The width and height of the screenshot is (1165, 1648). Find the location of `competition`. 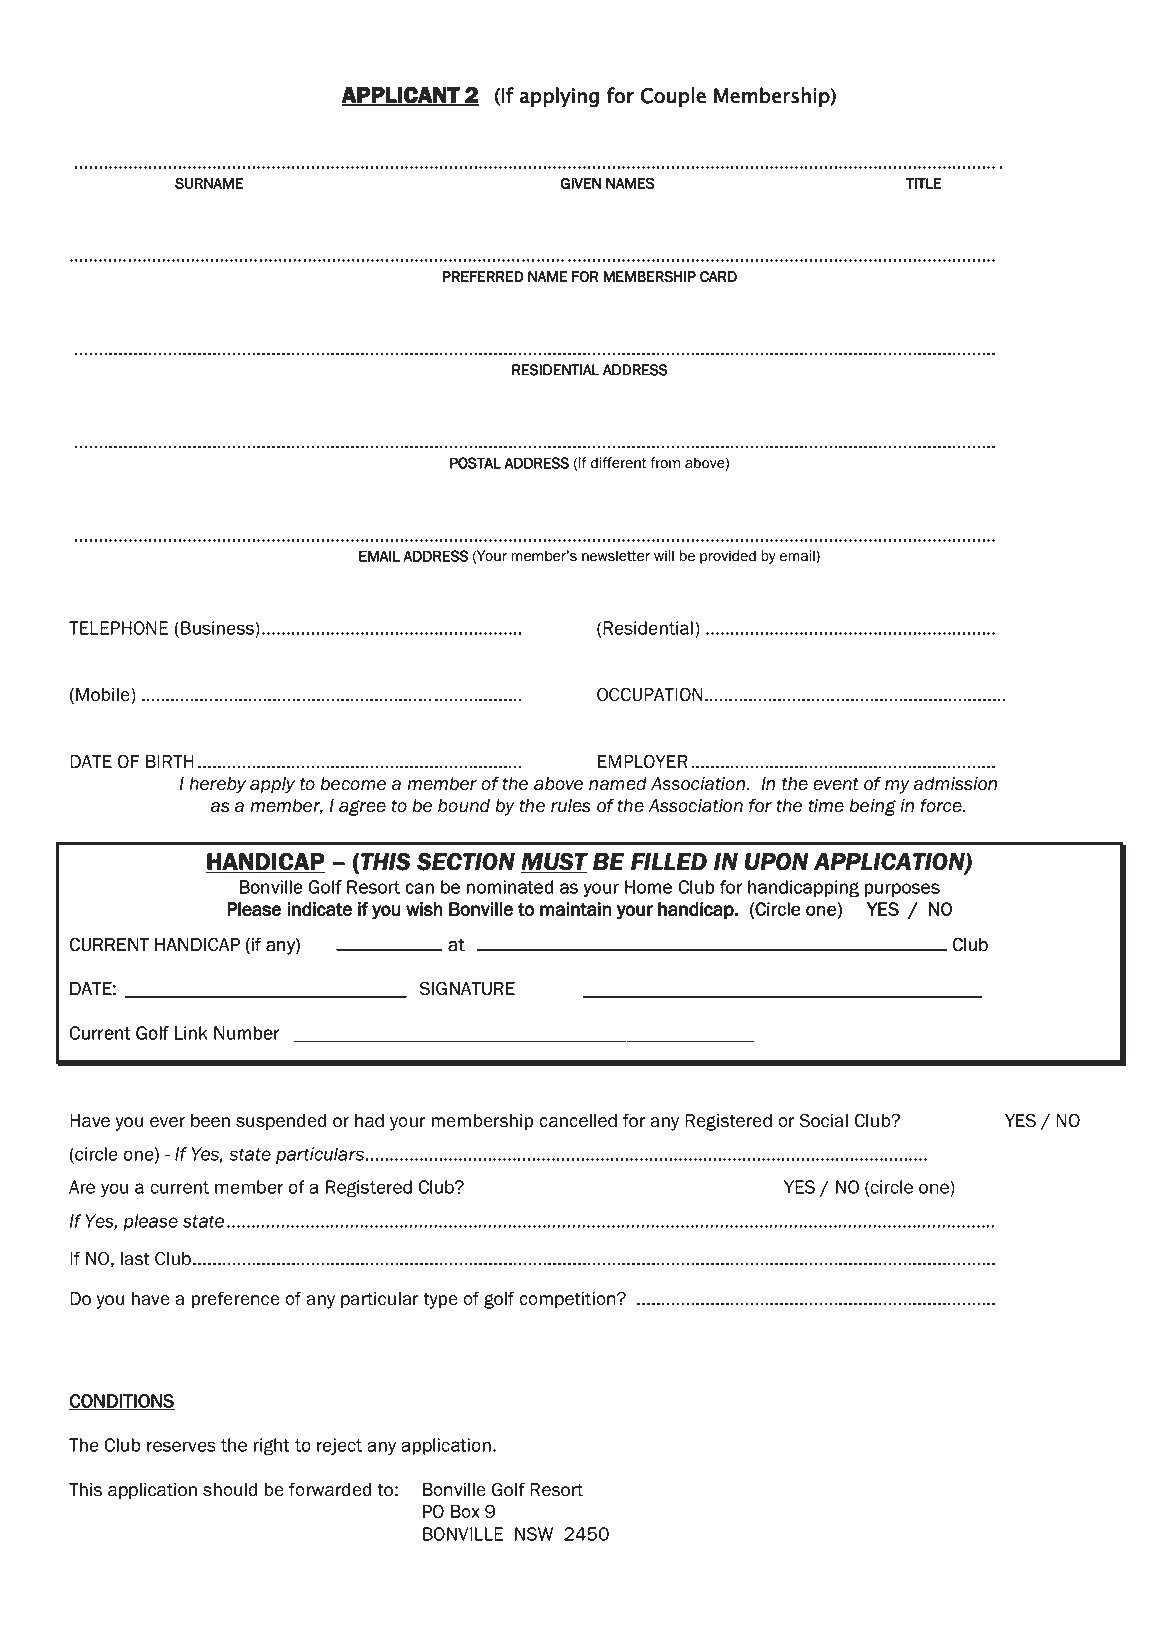

competition is located at coordinates (568, 1300).
